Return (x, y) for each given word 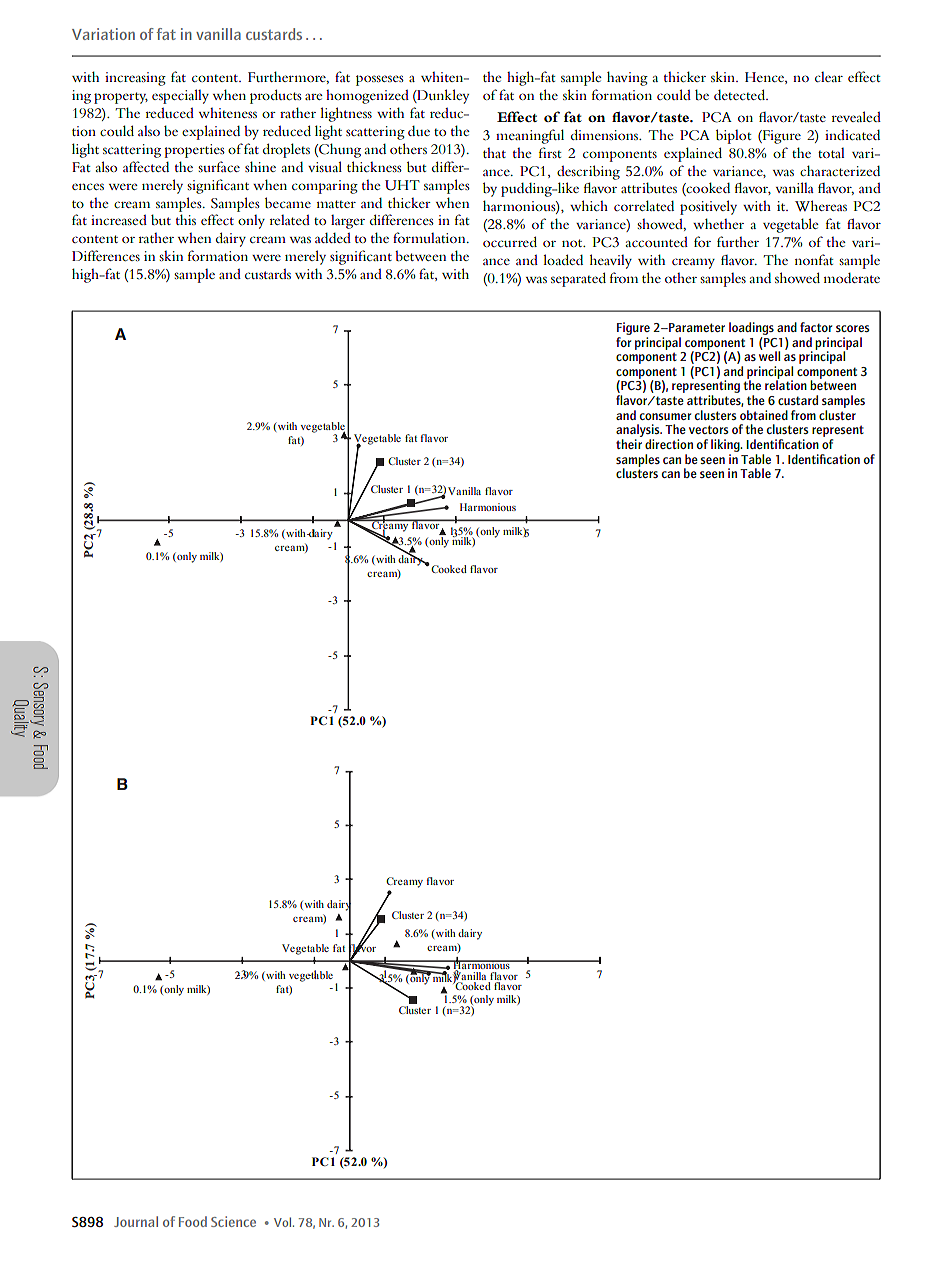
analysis (639, 432)
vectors (709, 429)
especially (180, 96)
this (186, 219)
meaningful (530, 136)
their (629, 444)
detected (741, 94)
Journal (136, 1221)
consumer (665, 416)
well (769, 355)
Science (233, 1221)
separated (578, 279)
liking (726, 445)
